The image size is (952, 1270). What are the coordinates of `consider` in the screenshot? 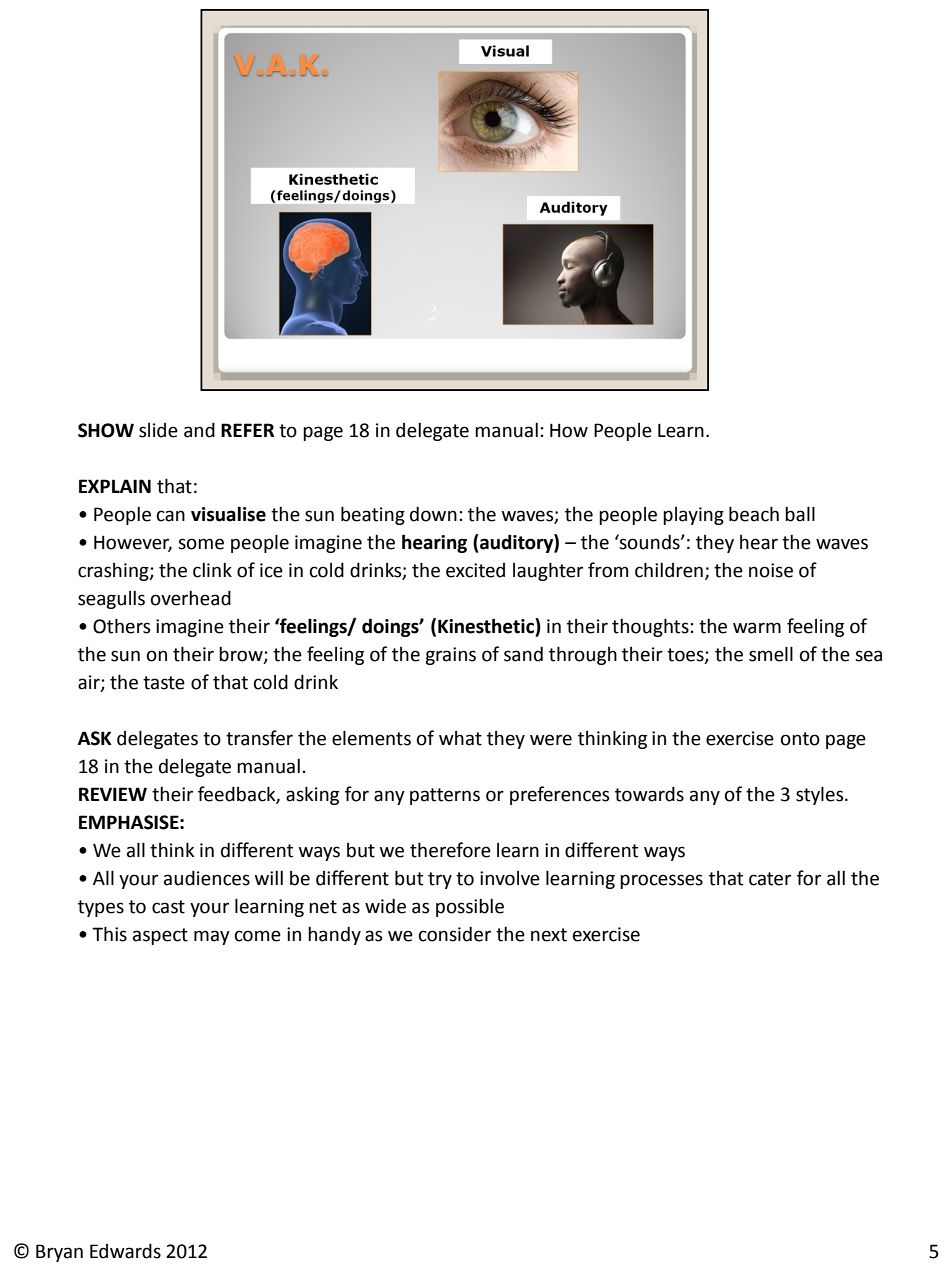 It's located at (455, 934).
